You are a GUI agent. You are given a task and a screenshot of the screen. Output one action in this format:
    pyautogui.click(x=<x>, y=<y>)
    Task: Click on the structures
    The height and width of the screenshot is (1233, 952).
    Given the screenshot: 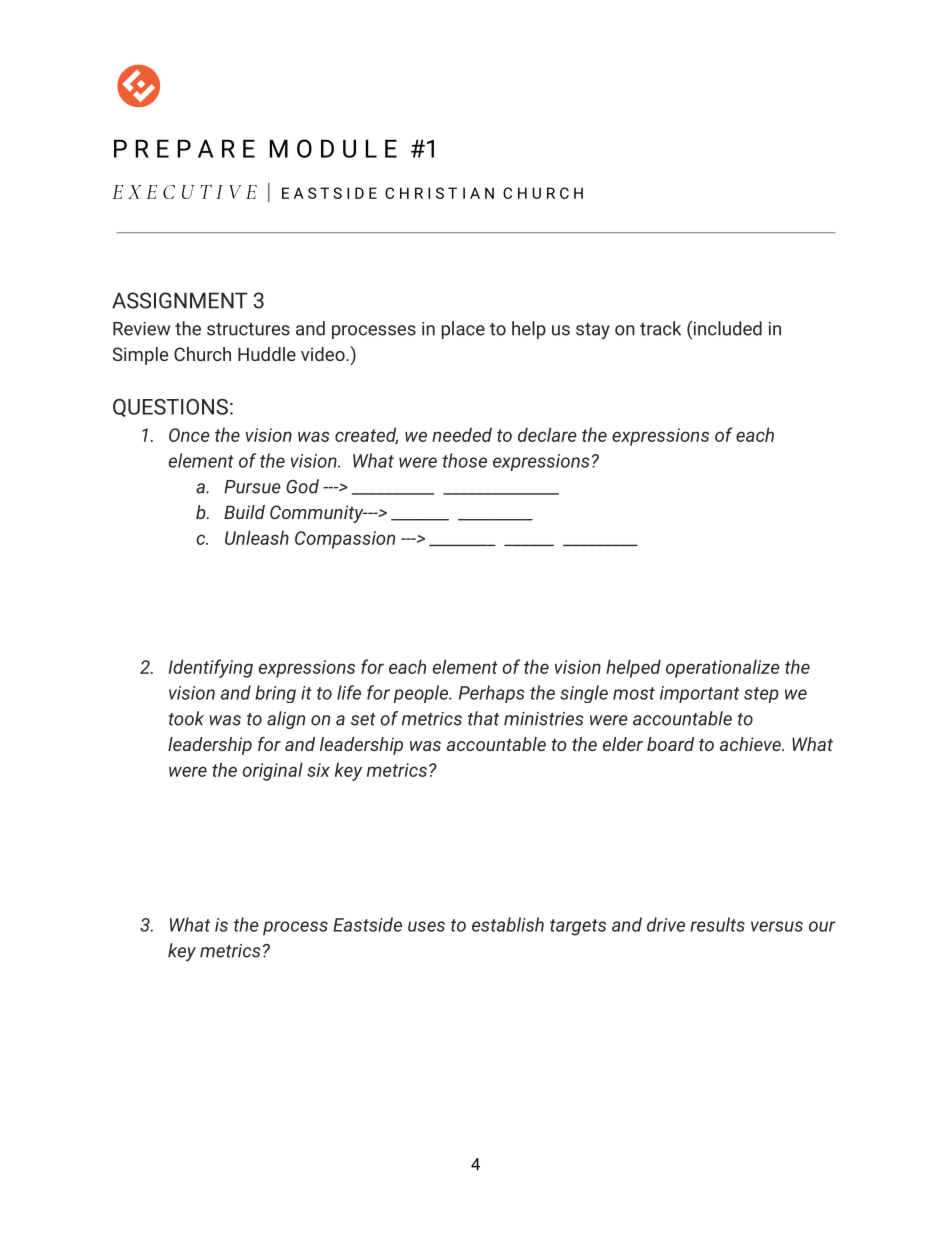 What is the action you would take?
    pyautogui.click(x=248, y=329)
